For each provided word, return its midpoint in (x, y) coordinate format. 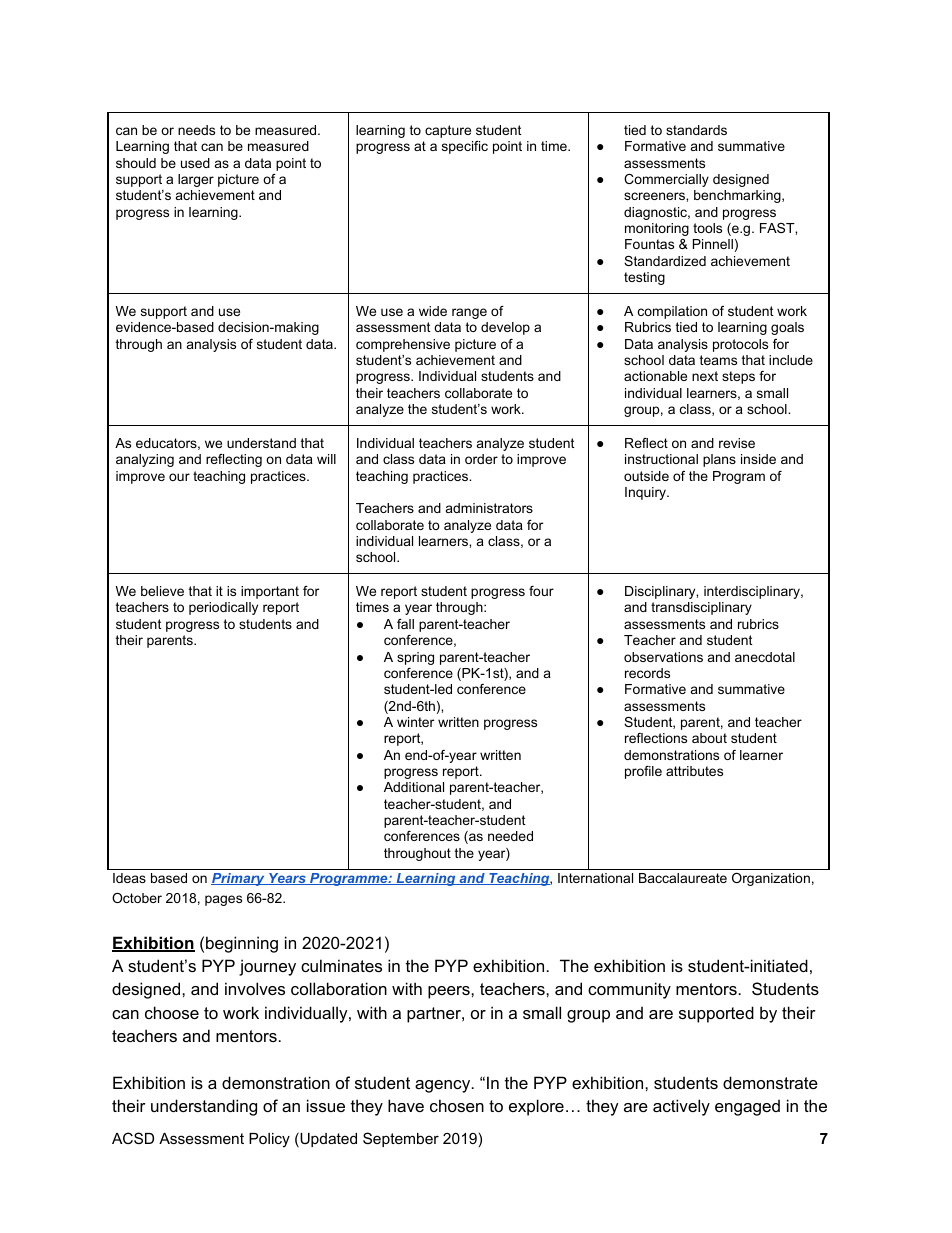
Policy (269, 1140)
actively (681, 1107)
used (195, 163)
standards (696, 130)
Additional (414, 787)
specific (465, 147)
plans (719, 460)
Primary (239, 879)
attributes (694, 771)
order (481, 459)
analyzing (145, 460)
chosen (457, 1105)
